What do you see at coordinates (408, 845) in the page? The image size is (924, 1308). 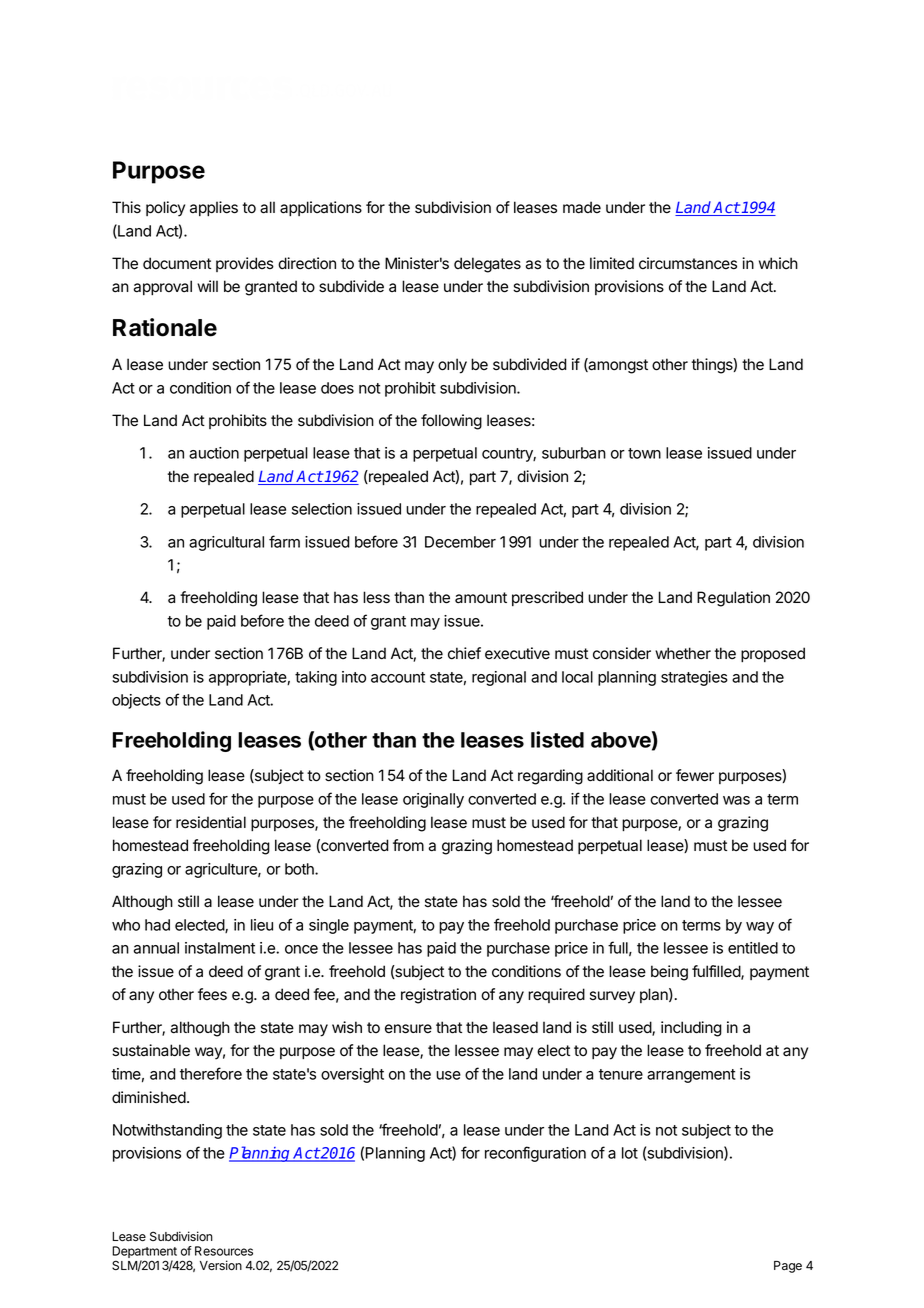 I see `from` at bounding box center [408, 845].
